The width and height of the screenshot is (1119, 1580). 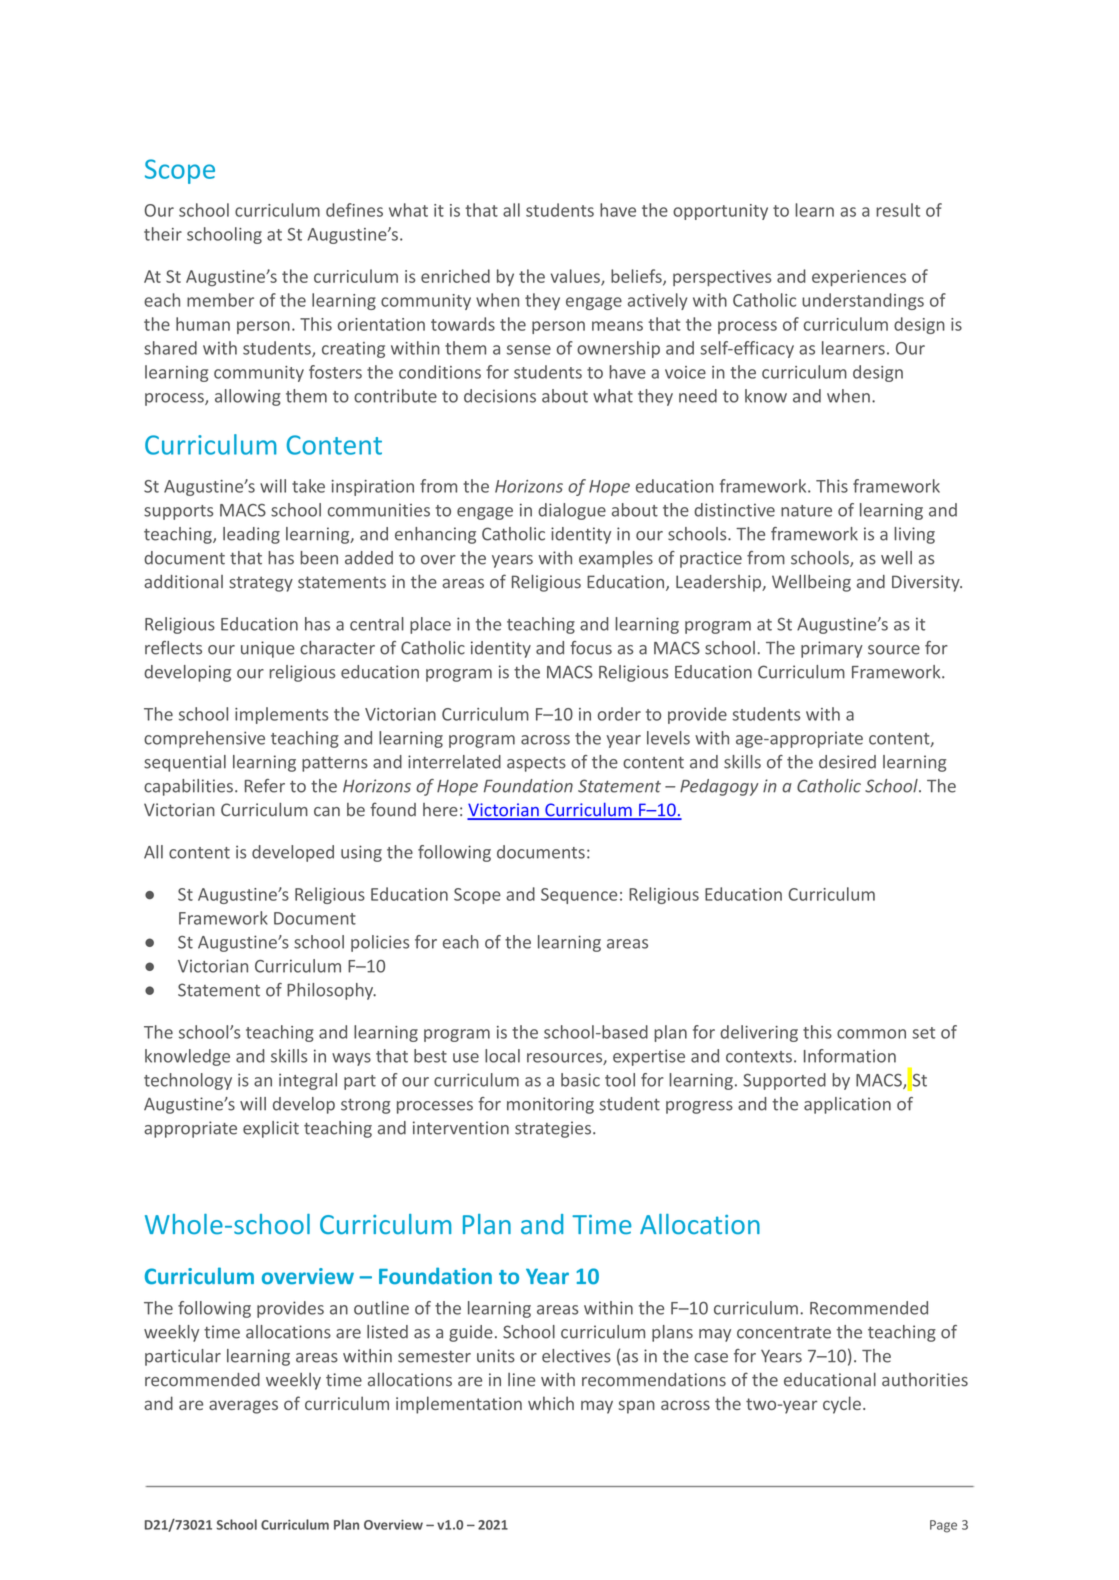 I want to click on cycle, so click(x=842, y=1405).
